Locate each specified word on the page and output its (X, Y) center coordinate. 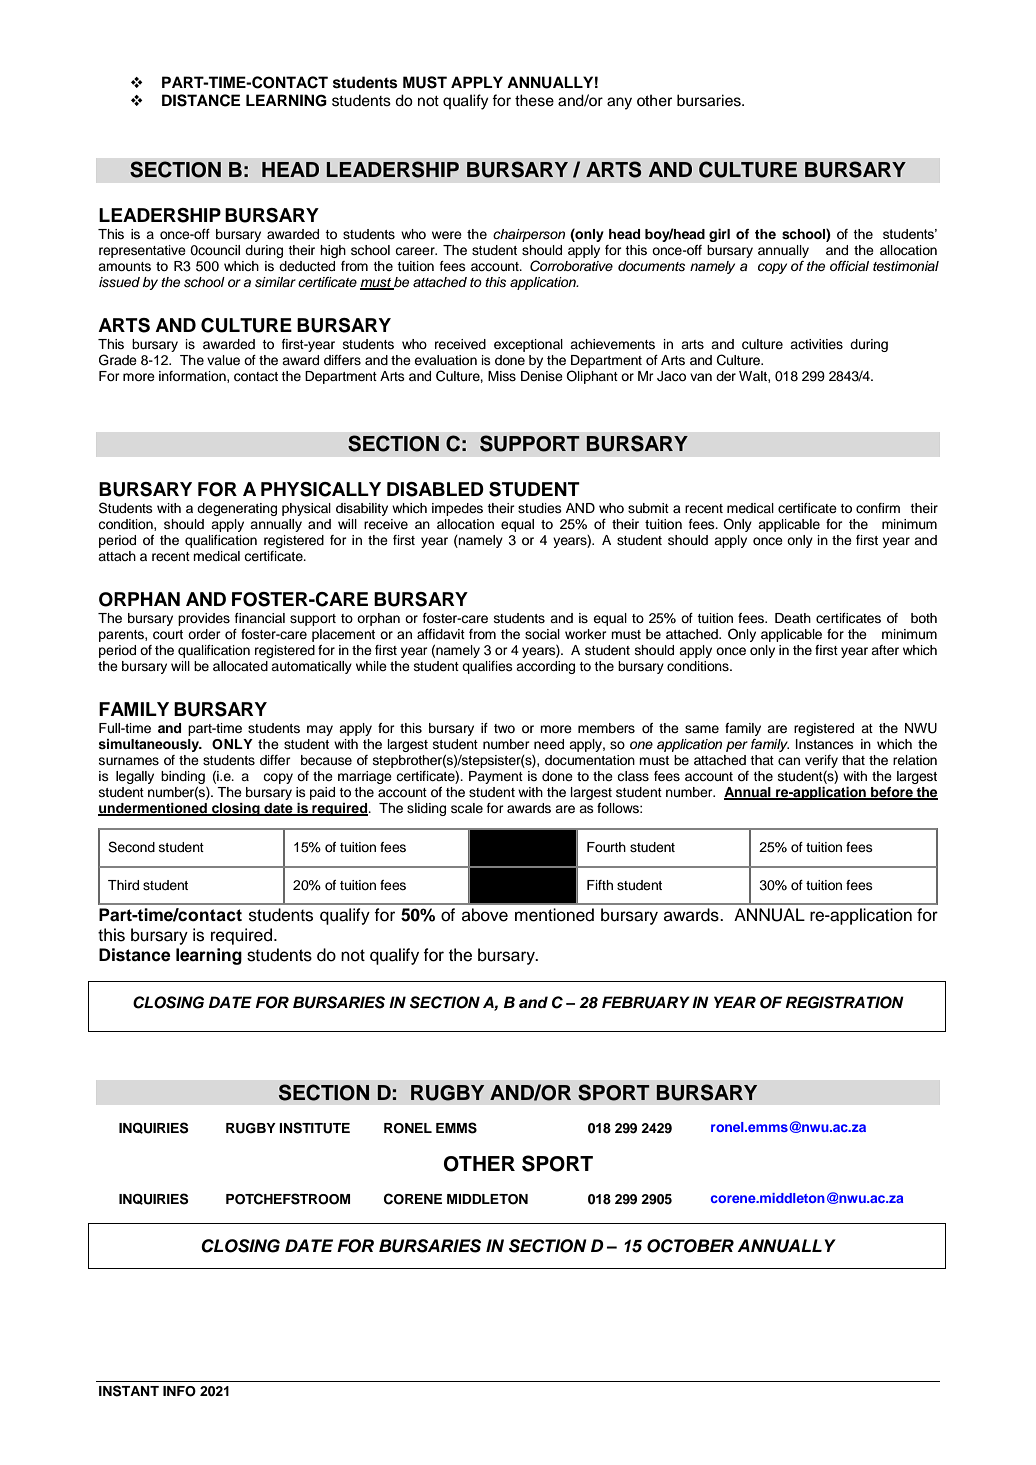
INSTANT (129, 1391)
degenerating (237, 509)
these (534, 100)
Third (123, 885)
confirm (878, 508)
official (849, 266)
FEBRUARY (646, 1002)
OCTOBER (690, 1246)
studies (540, 508)
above (485, 915)
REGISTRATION (845, 1002)
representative (142, 251)
